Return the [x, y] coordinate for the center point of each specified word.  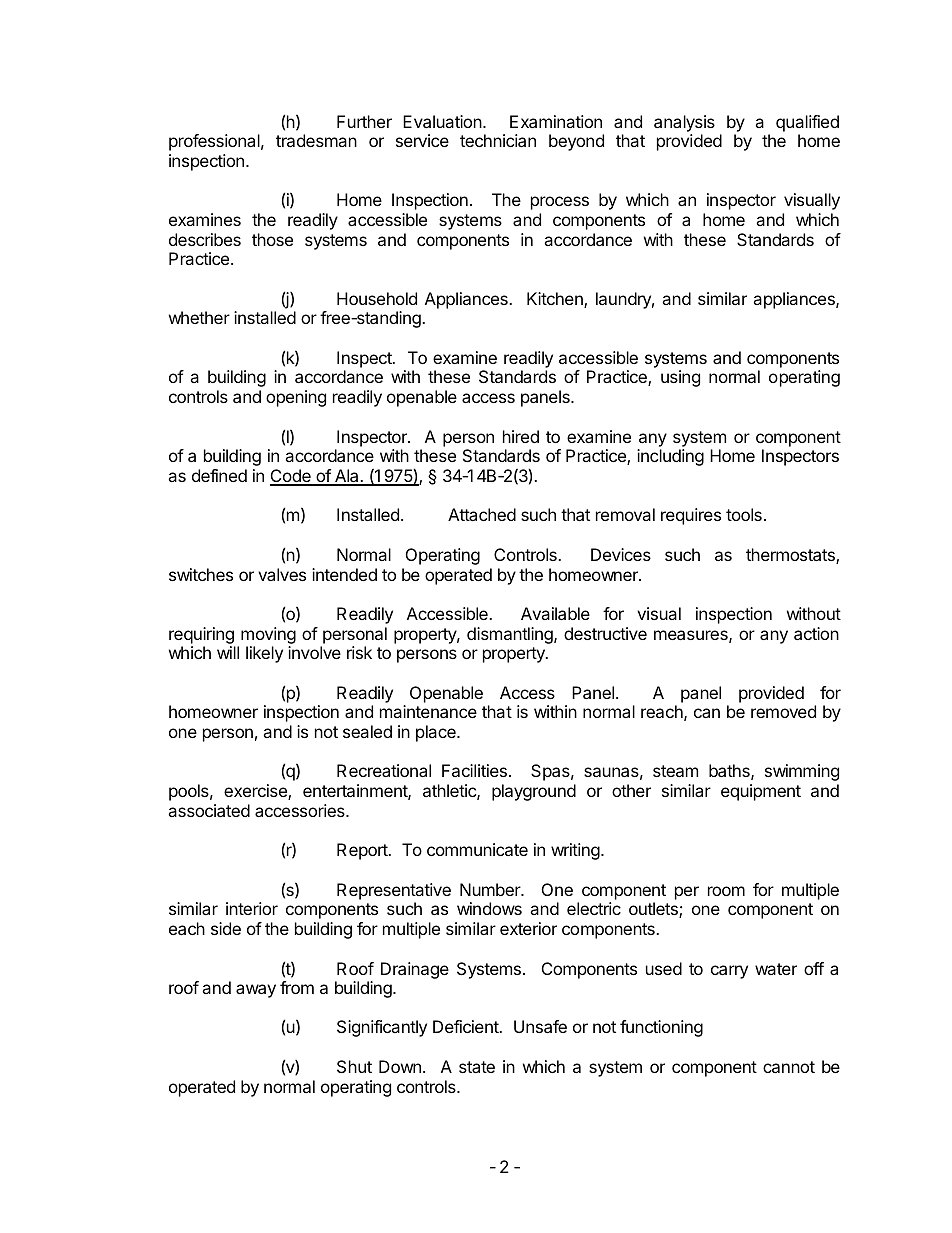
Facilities [474, 770]
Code [291, 477]
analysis [684, 123]
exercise [256, 792]
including [670, 457]
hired [521, 436]
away [256, 991]
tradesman [316, 140]
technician [498, 140]
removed [783, 711]
